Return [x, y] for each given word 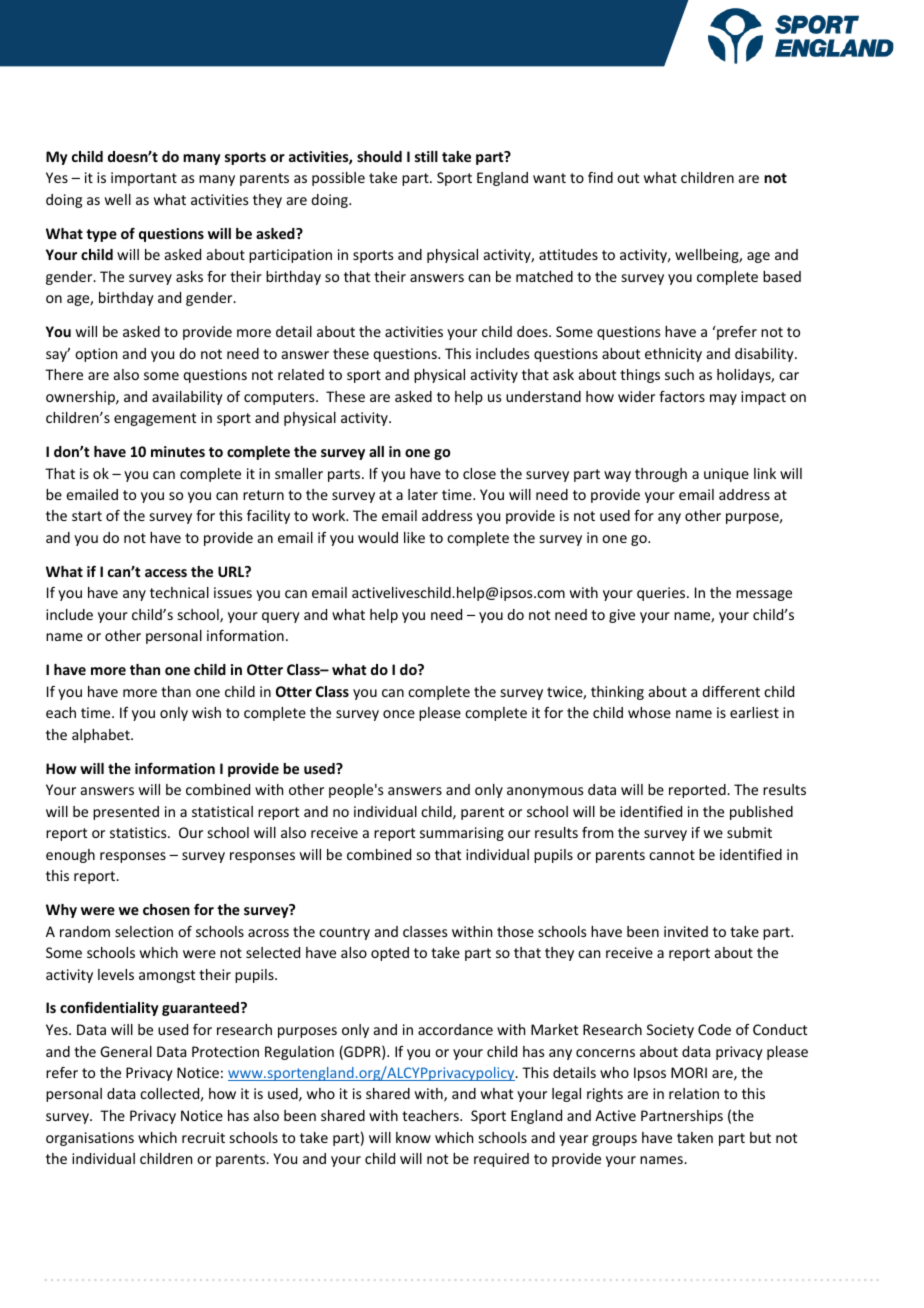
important [144, 179]
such [679, 374]
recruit [203, 1137]
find [600, 177]
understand [543, 396]
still [426, 156]
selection [144, 931]
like [414, 537]
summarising [462, 834]
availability [187, 398]
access [166, 573]
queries [662, 594]
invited [686, 931]
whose [649, 712]
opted [390, 954]
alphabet [102, 736]
